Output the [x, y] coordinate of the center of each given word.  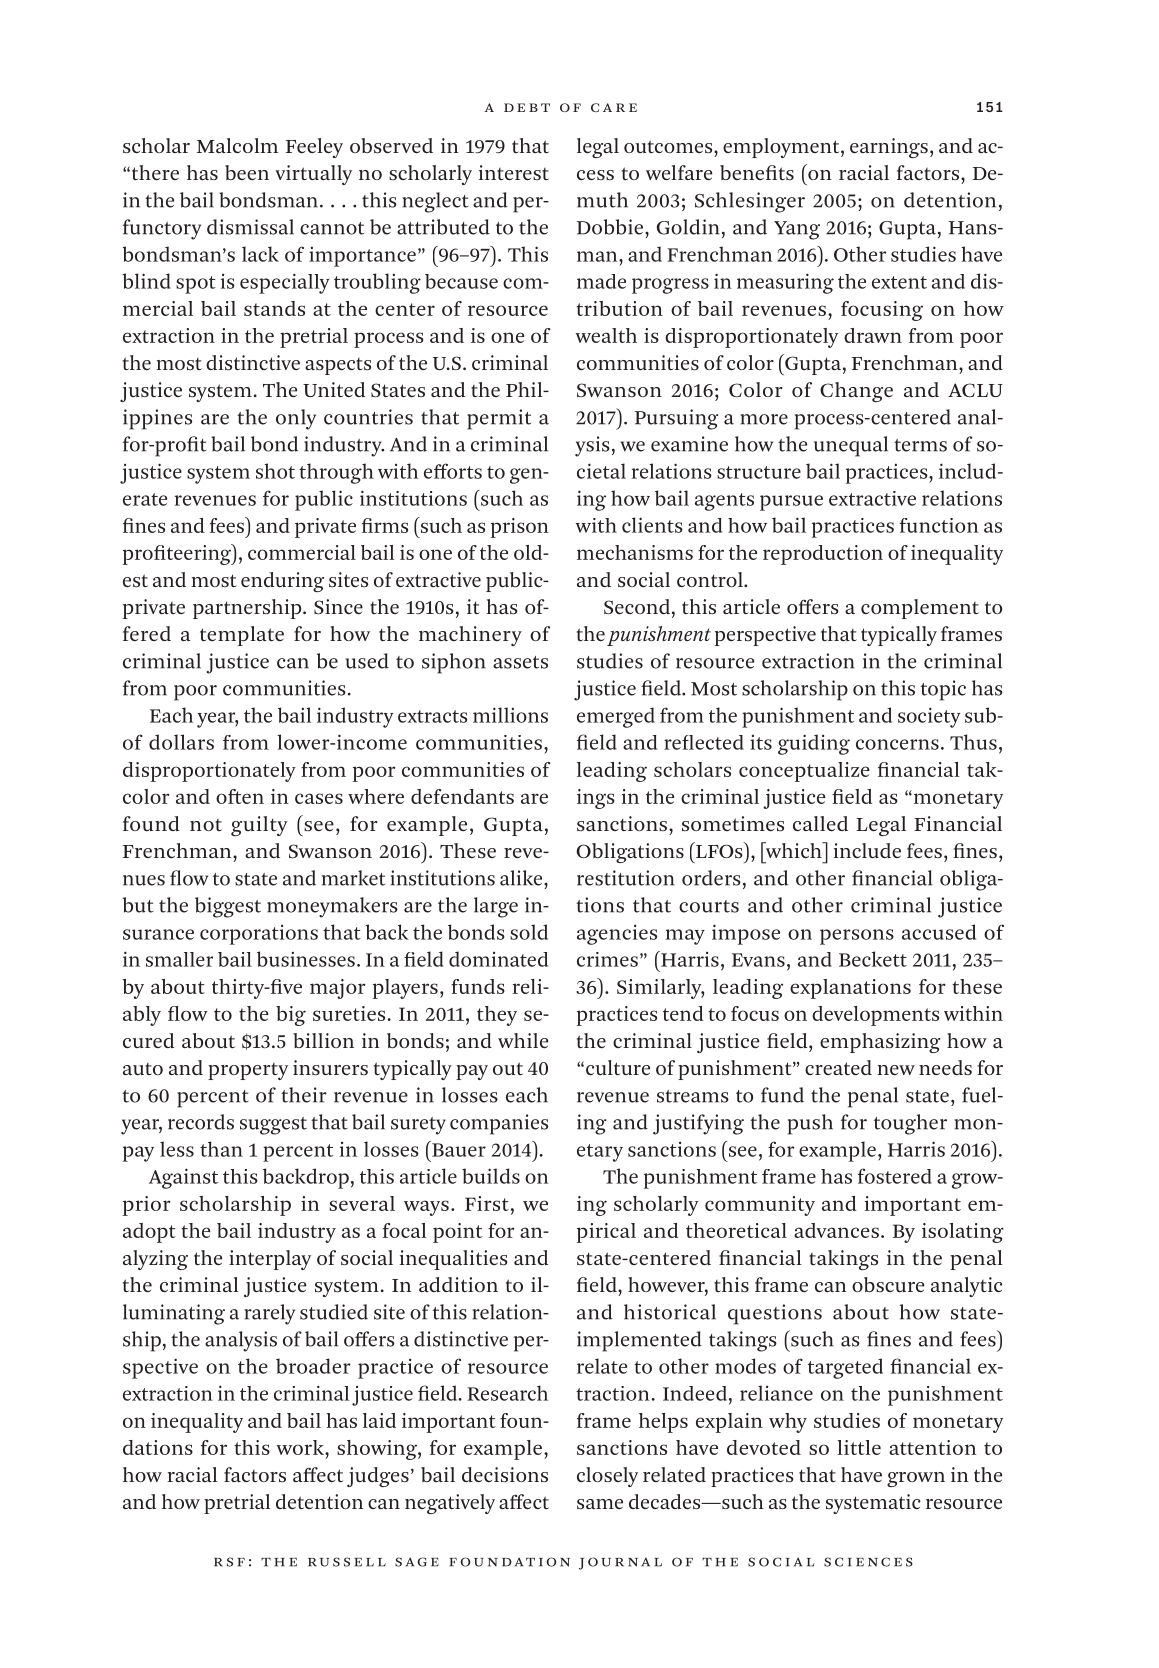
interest [514, 172]
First [487, 1203]
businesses [306, 959]
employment [782, 148]
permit [499, 419]
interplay [270, 1260]
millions [510, 715]
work [301, 1447]
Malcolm [237, 145]
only [296, 419]
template [242, 636]
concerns [897, 744]
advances [836, 1230]
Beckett [873, 959]
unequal [851, 446]
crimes [607, 959]
